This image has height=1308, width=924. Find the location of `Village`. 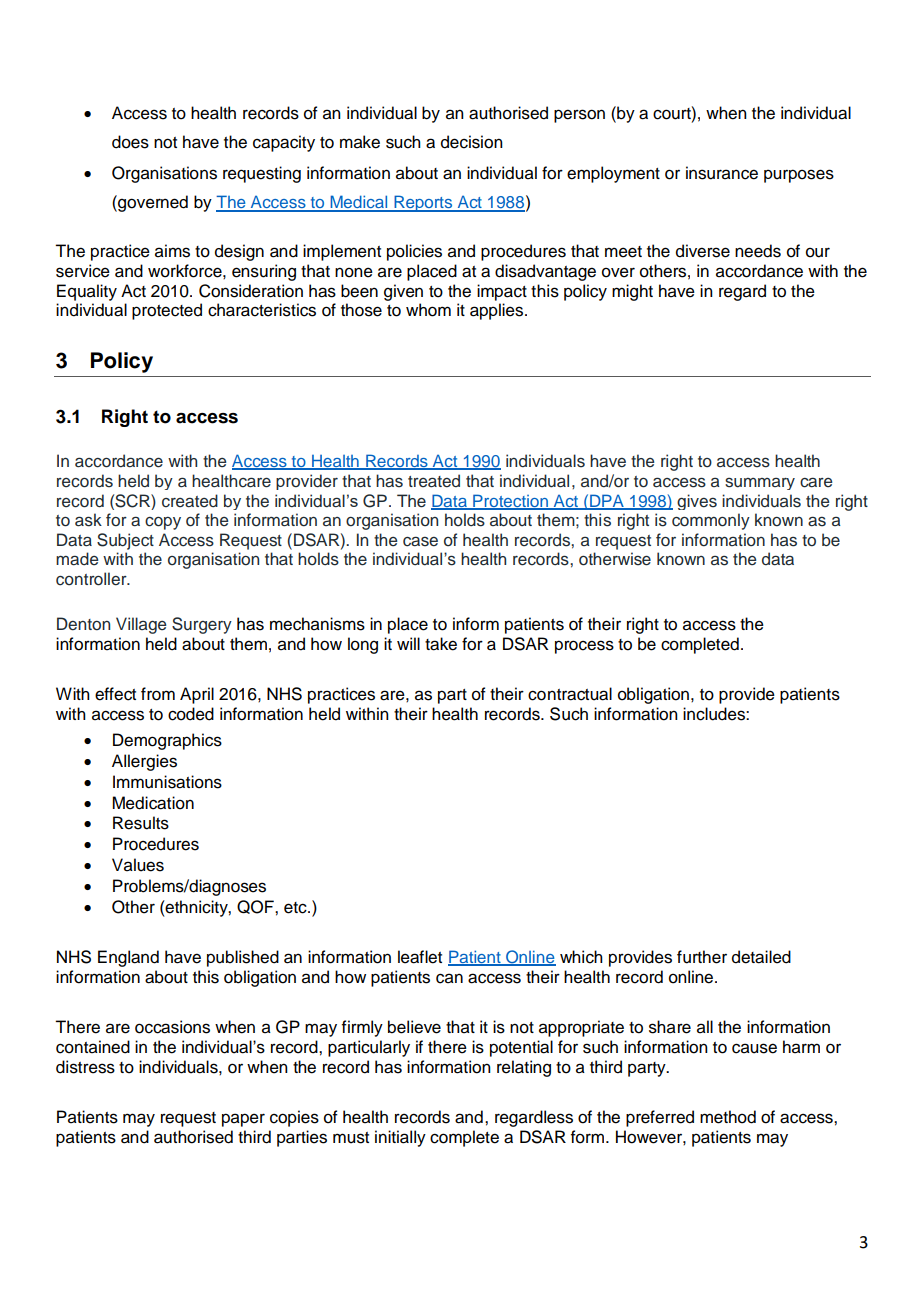

Village is located at coordinates (141, 625).
